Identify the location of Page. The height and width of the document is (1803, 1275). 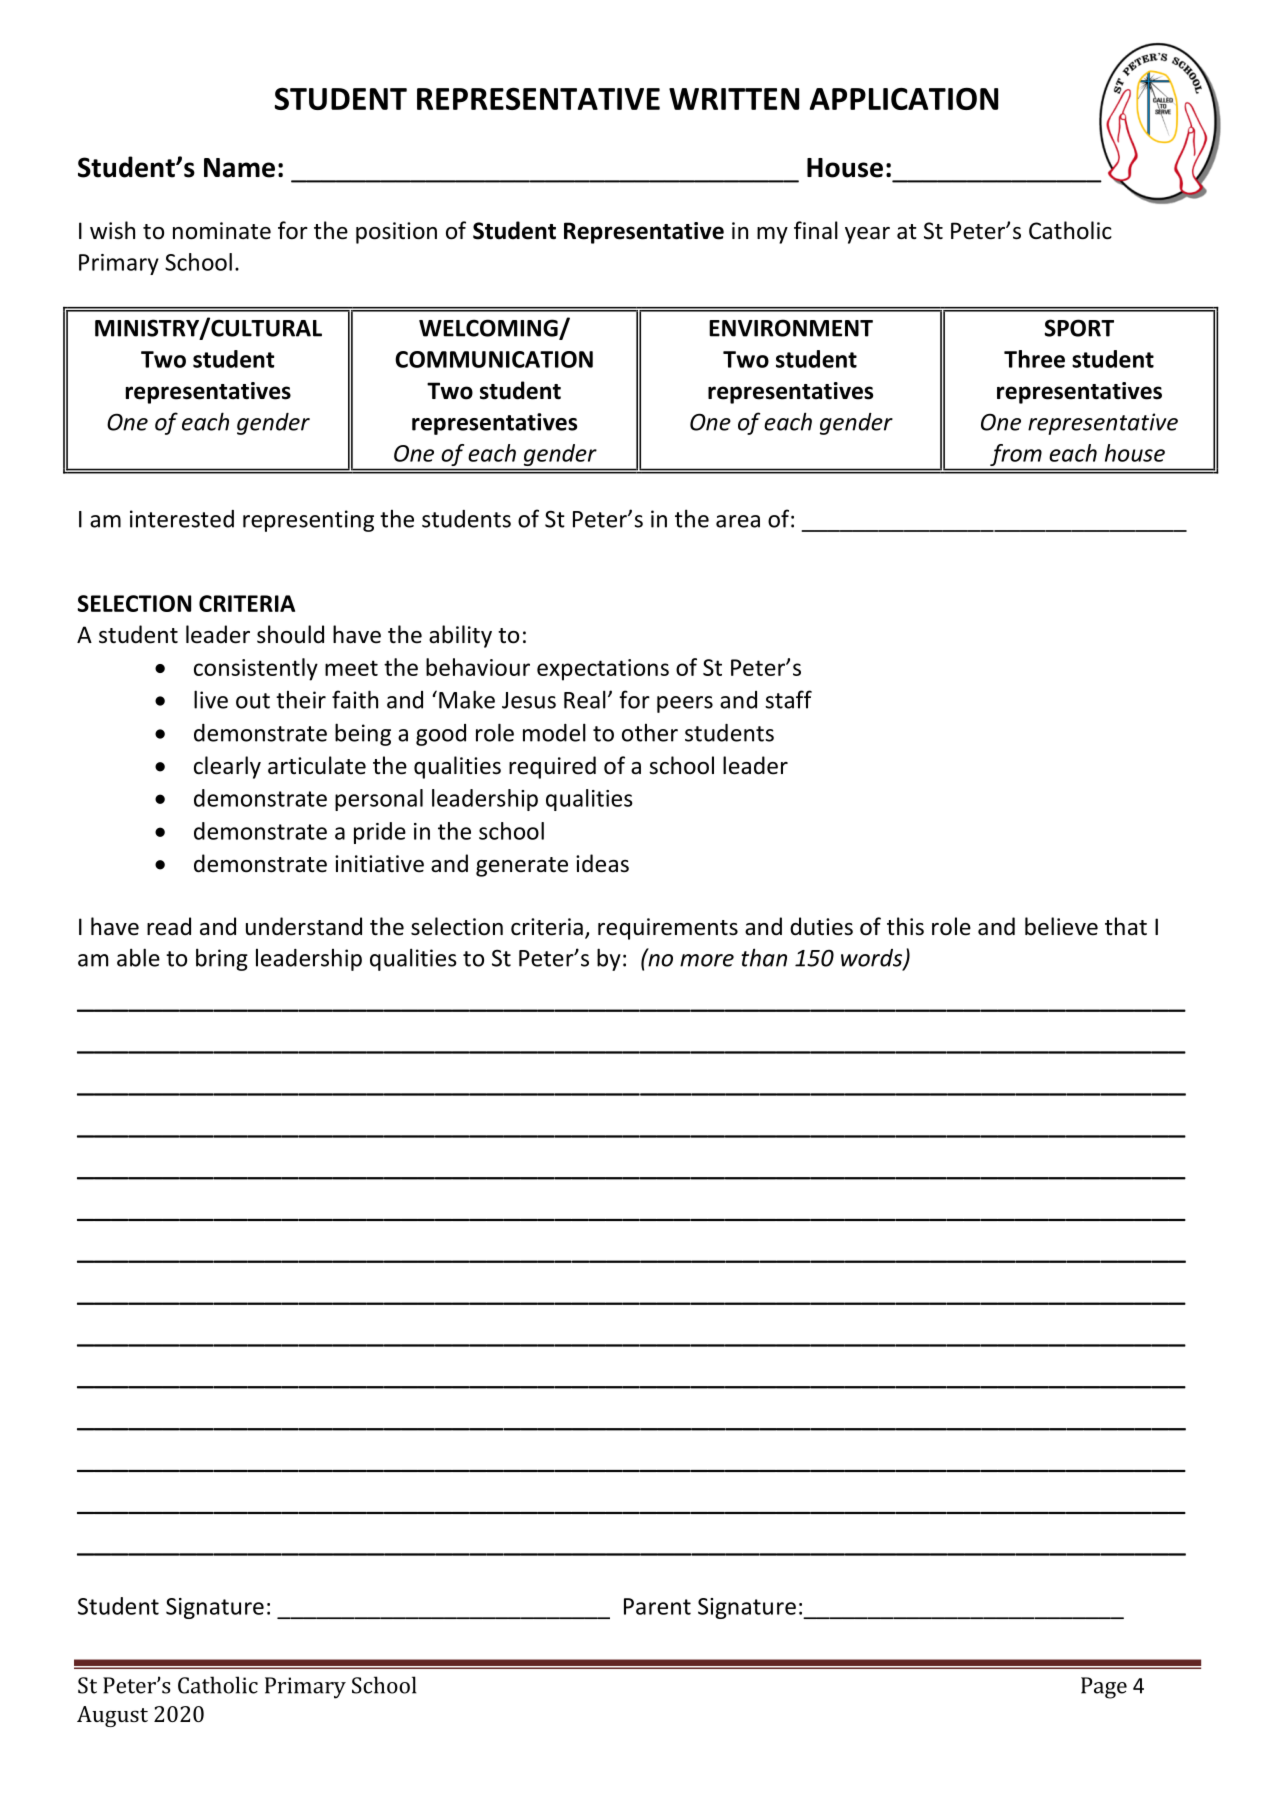
(1104, 1688).
